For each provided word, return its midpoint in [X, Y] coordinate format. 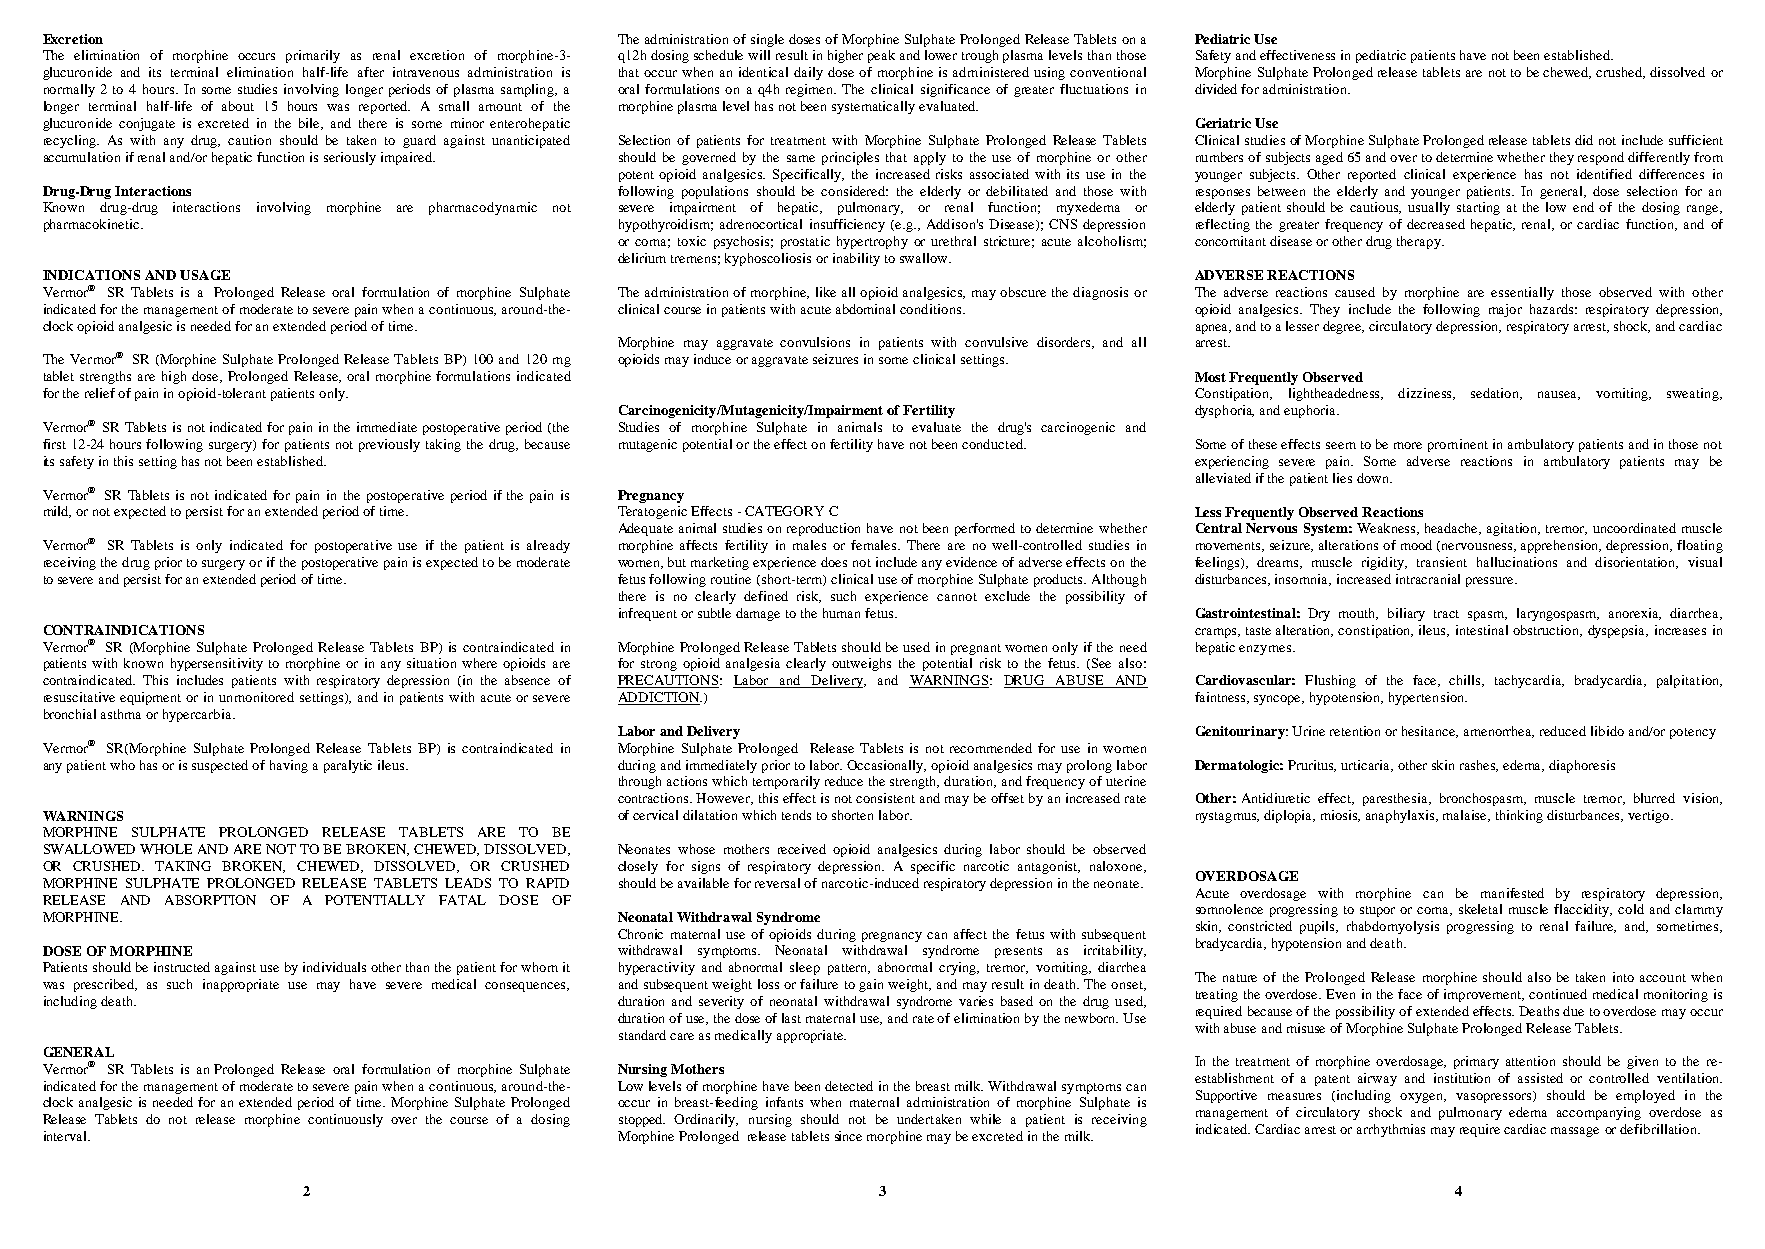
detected [849, 1086]
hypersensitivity [217, 664]
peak [881, 56]
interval [66, 1136]
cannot [957, 597]
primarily [313, 56]
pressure [1491, 582]
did [1584, 140]
